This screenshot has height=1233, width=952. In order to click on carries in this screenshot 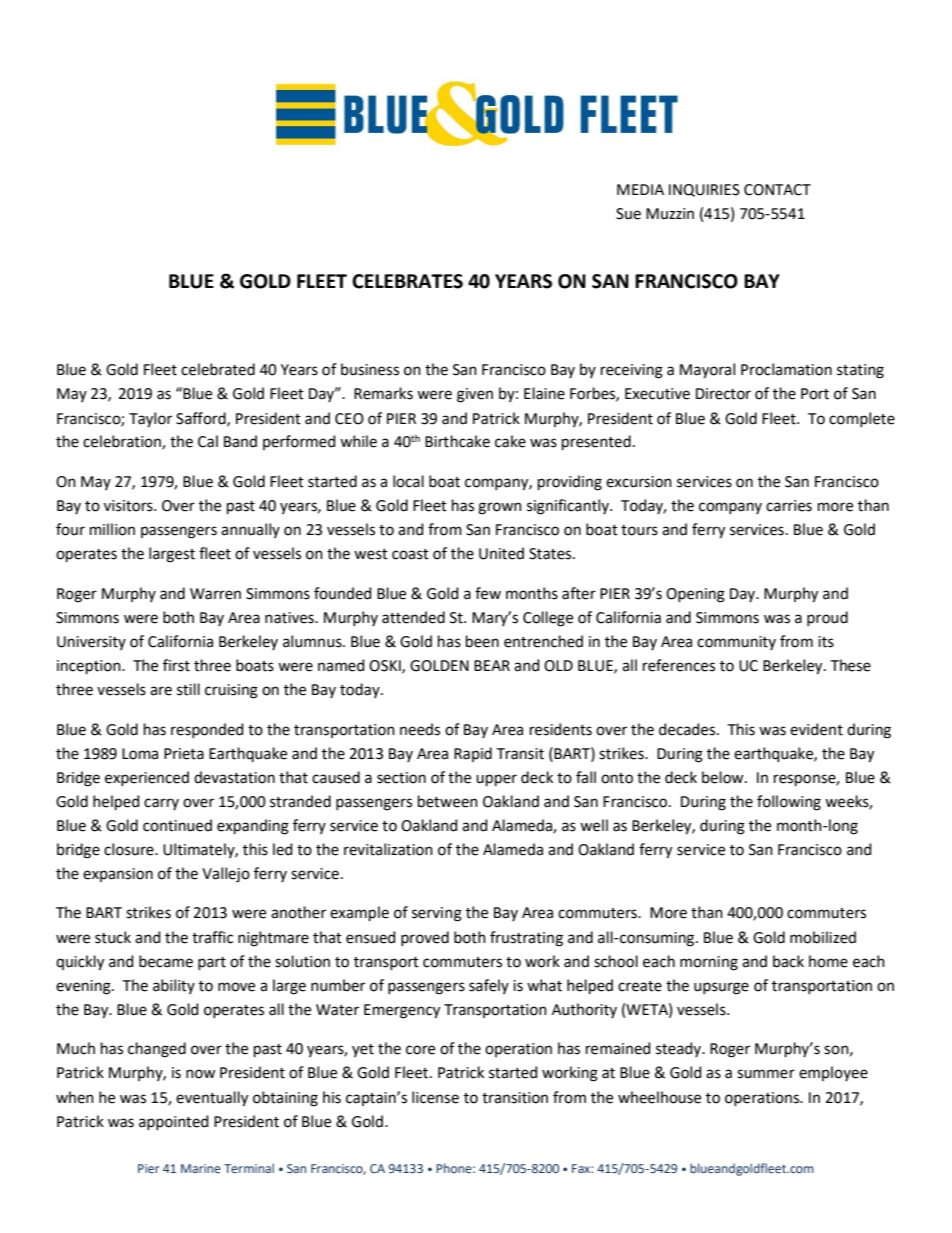, I will do `click(789, 506)`.
